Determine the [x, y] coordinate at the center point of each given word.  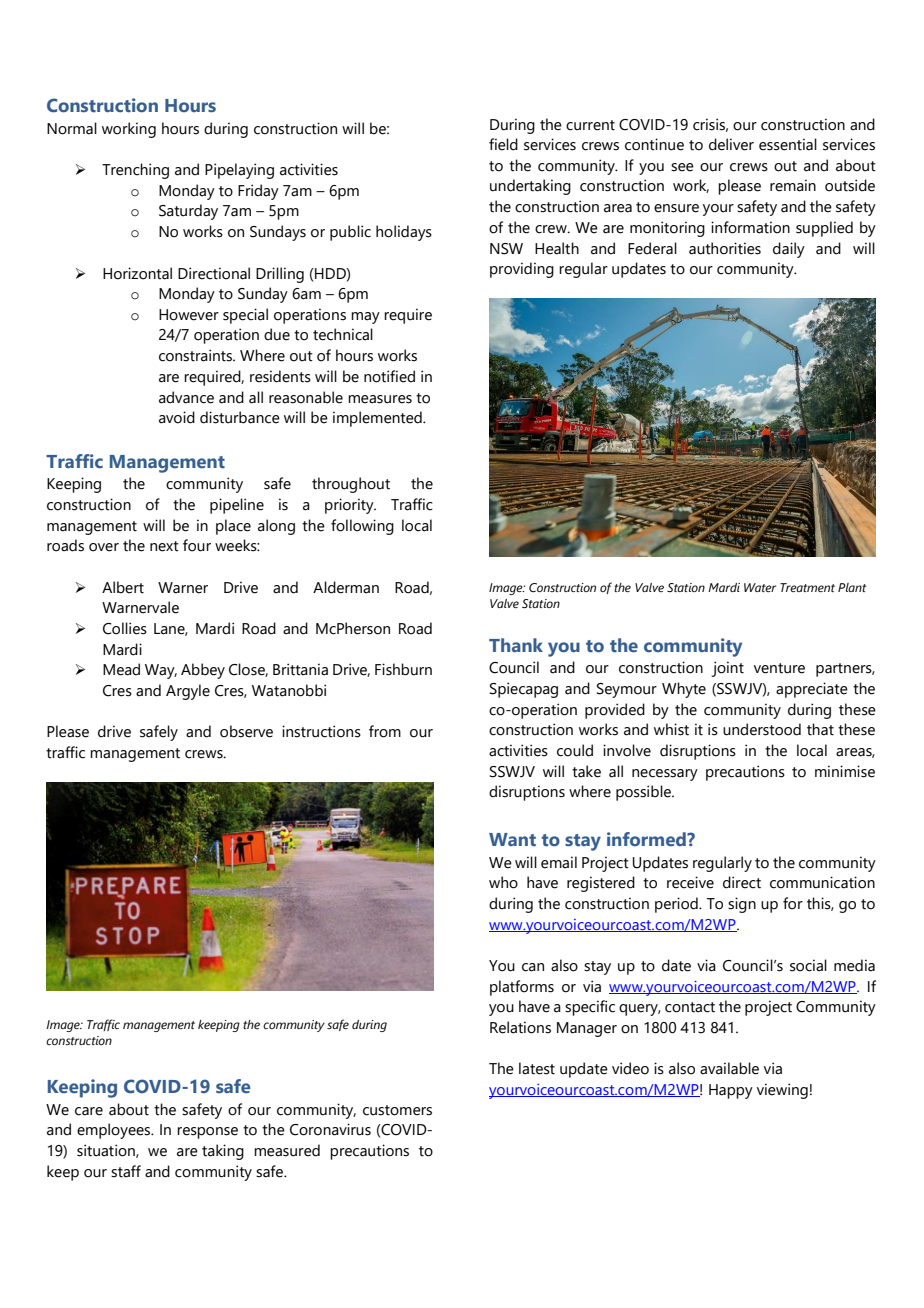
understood [762, 729]
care [89, 1111]
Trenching [135, 171]
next [164, 546]
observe [246, 731]
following [362, 527]
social [808, 965]
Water [760, 587]
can [533, 967]
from [385, 731]
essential [788, 144]
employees [115, 1131]
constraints [197, 355]
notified [389, 376]
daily [789, 250]
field [503, 144]
